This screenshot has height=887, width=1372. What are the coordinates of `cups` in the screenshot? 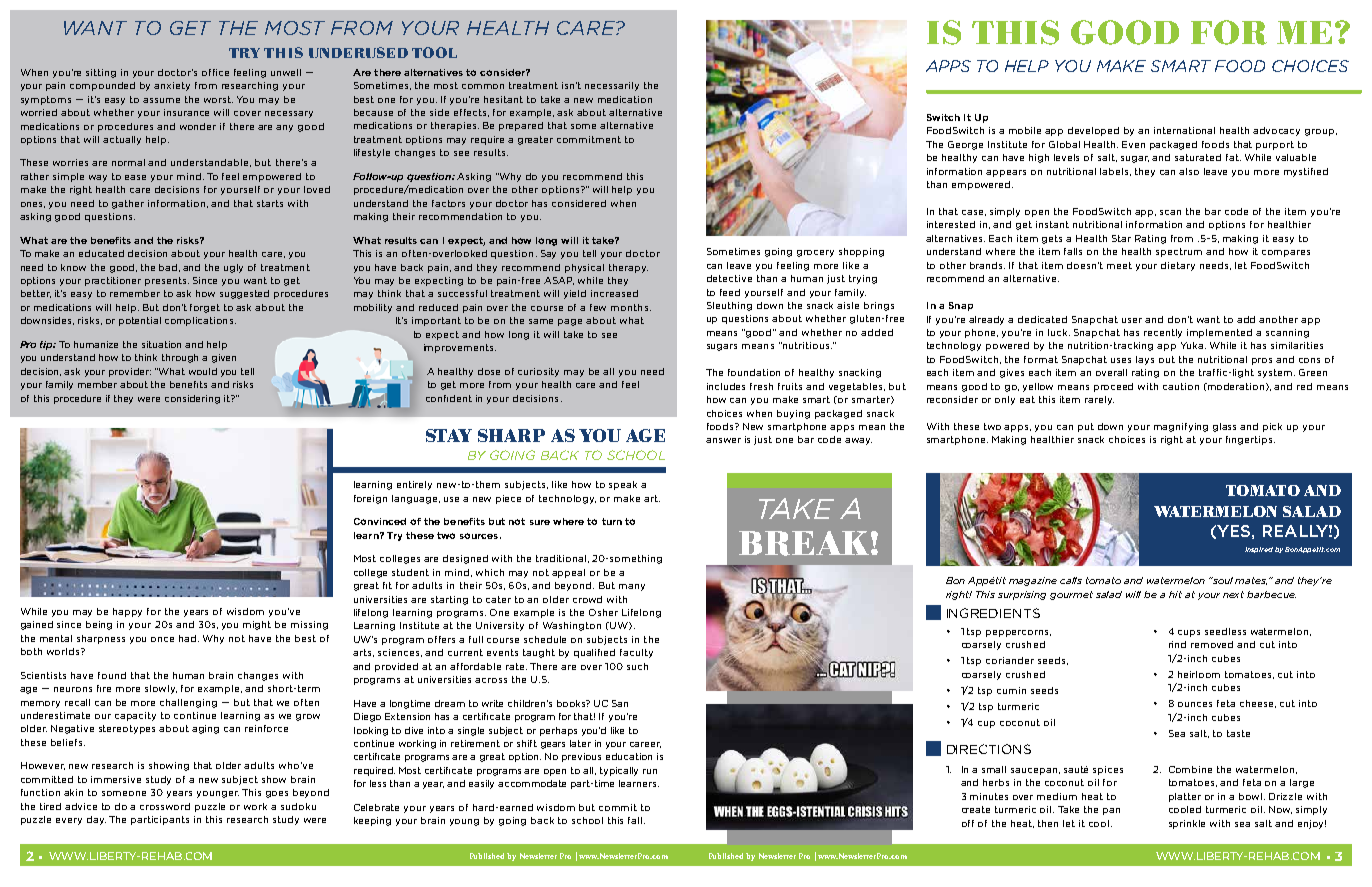 It's located at (1189, 633).
